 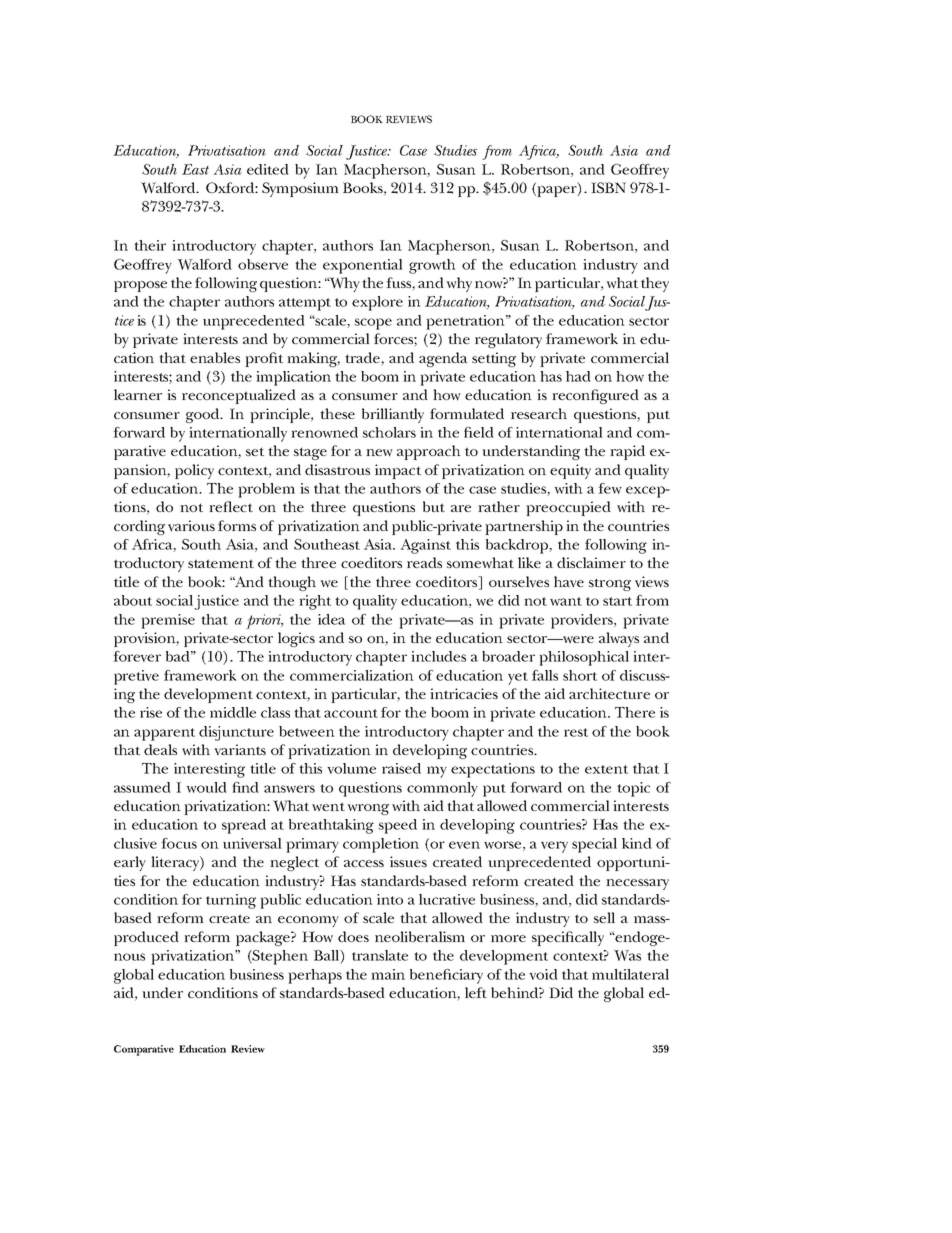 What do you see at coordinates (608, 187) in the page?
I see `ISBN` at bounding box center [608, 187].
